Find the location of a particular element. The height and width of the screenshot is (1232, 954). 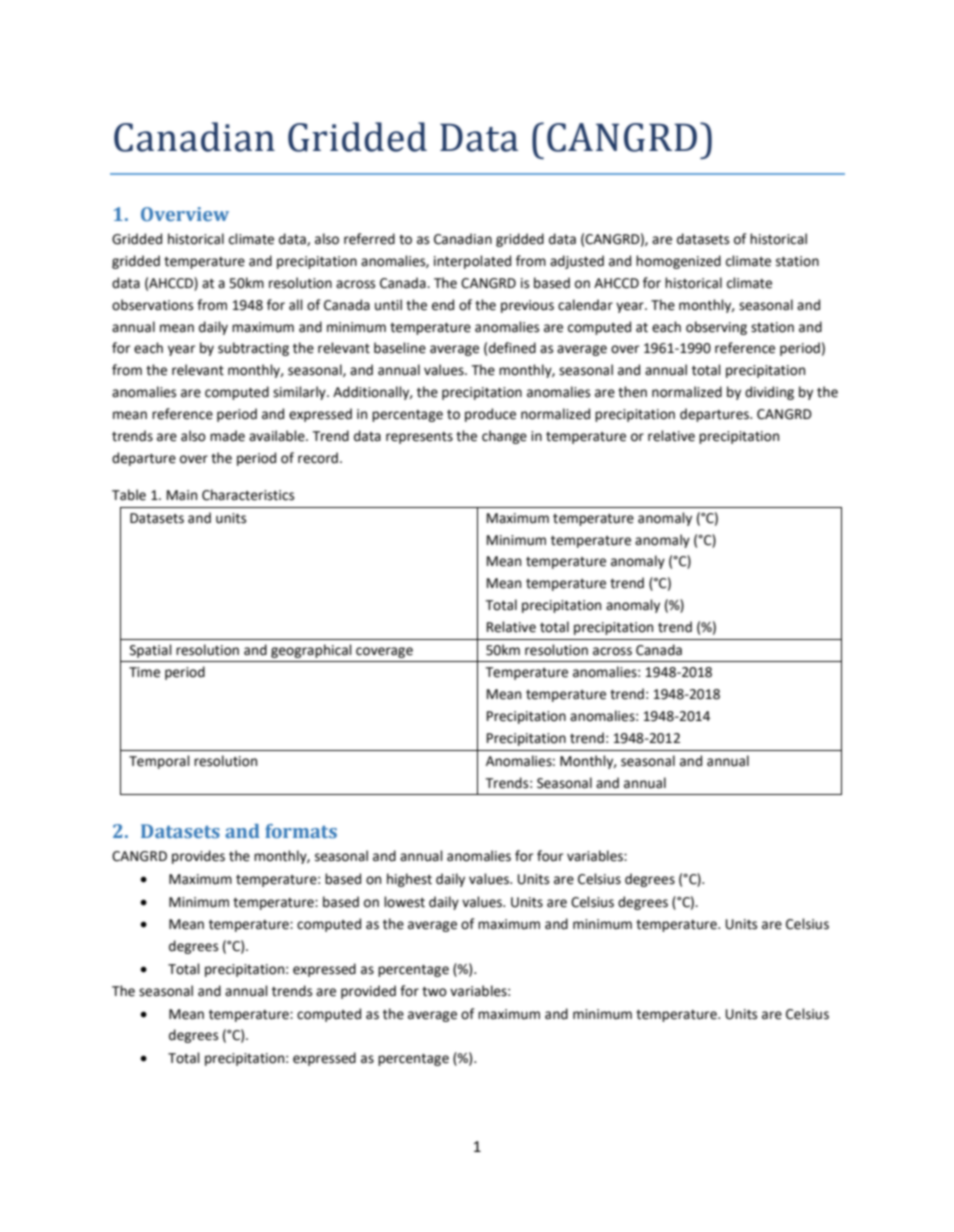

then is located at coordinates (632, 392).
